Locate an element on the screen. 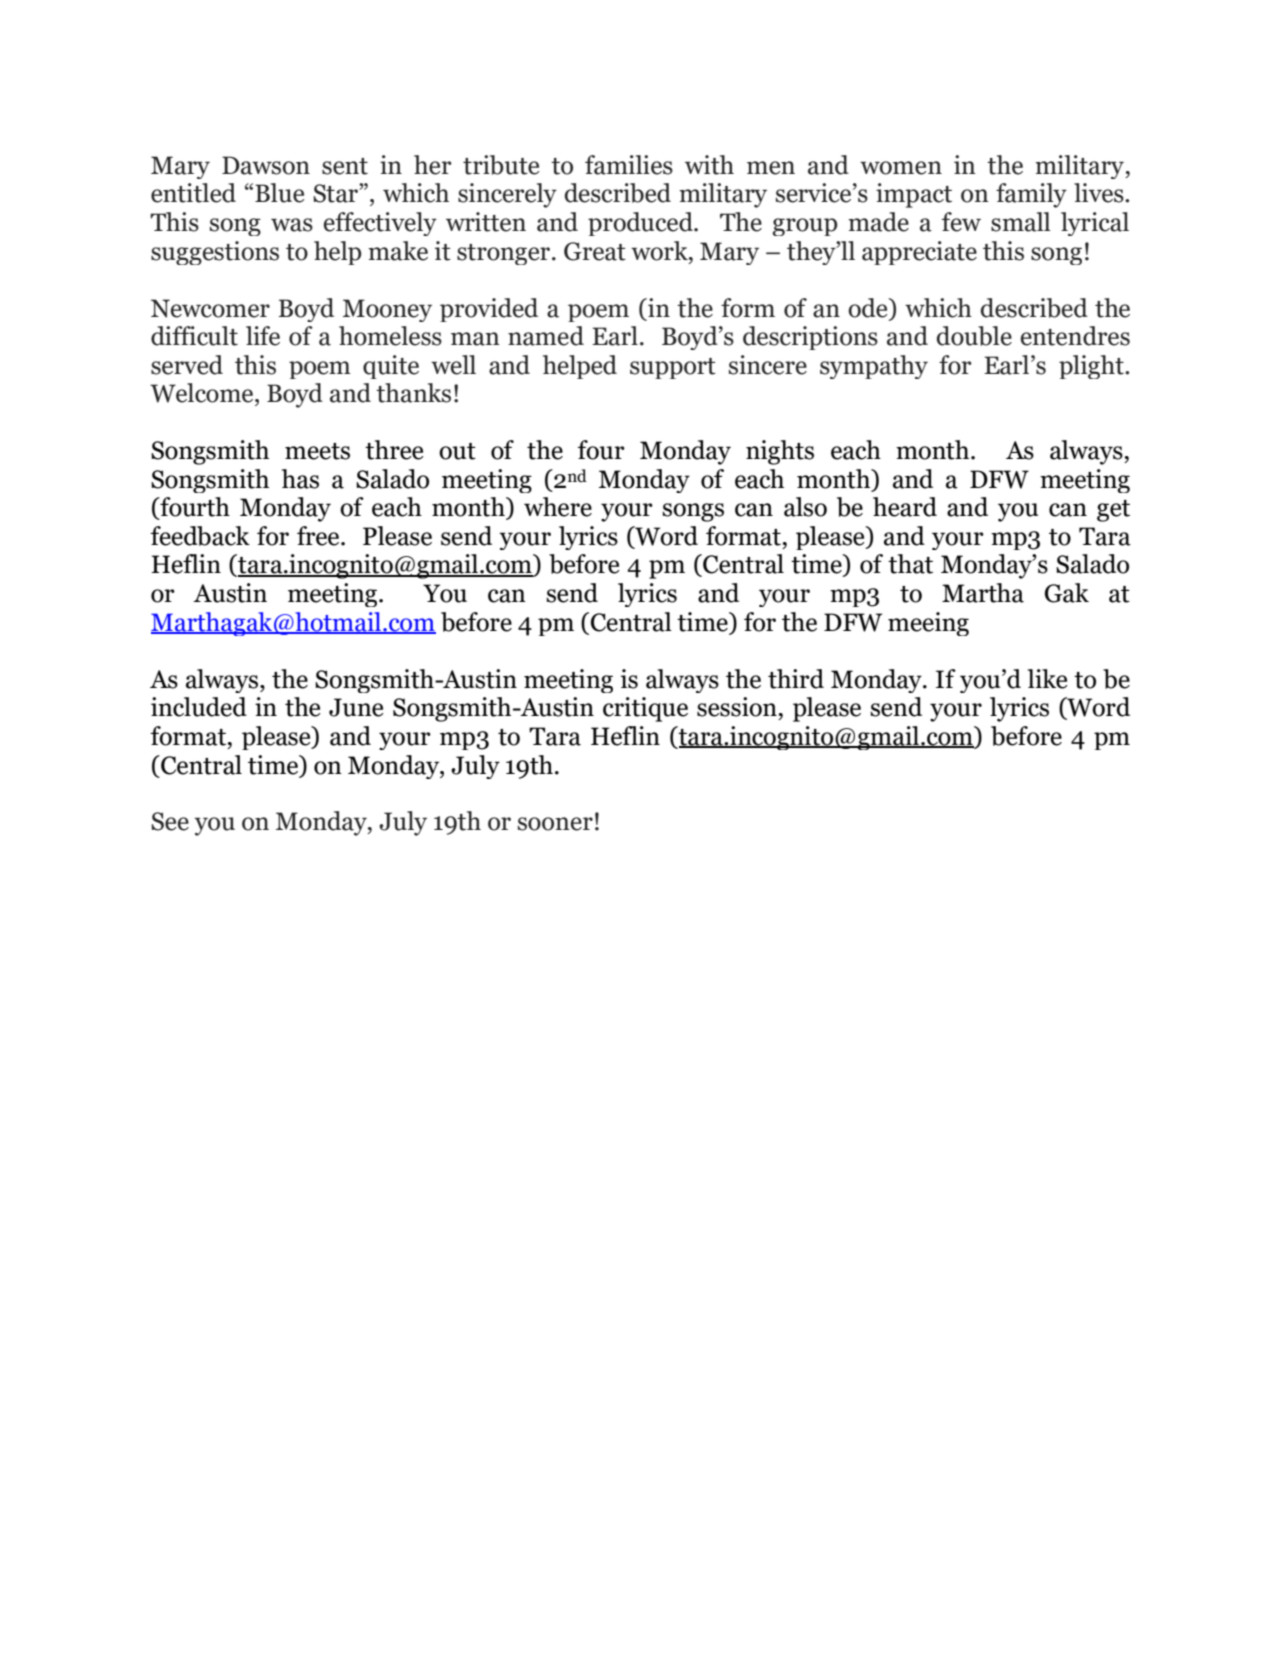 This screenshot has height=1658, width=1281. has is located at coordinates (300, 479).
